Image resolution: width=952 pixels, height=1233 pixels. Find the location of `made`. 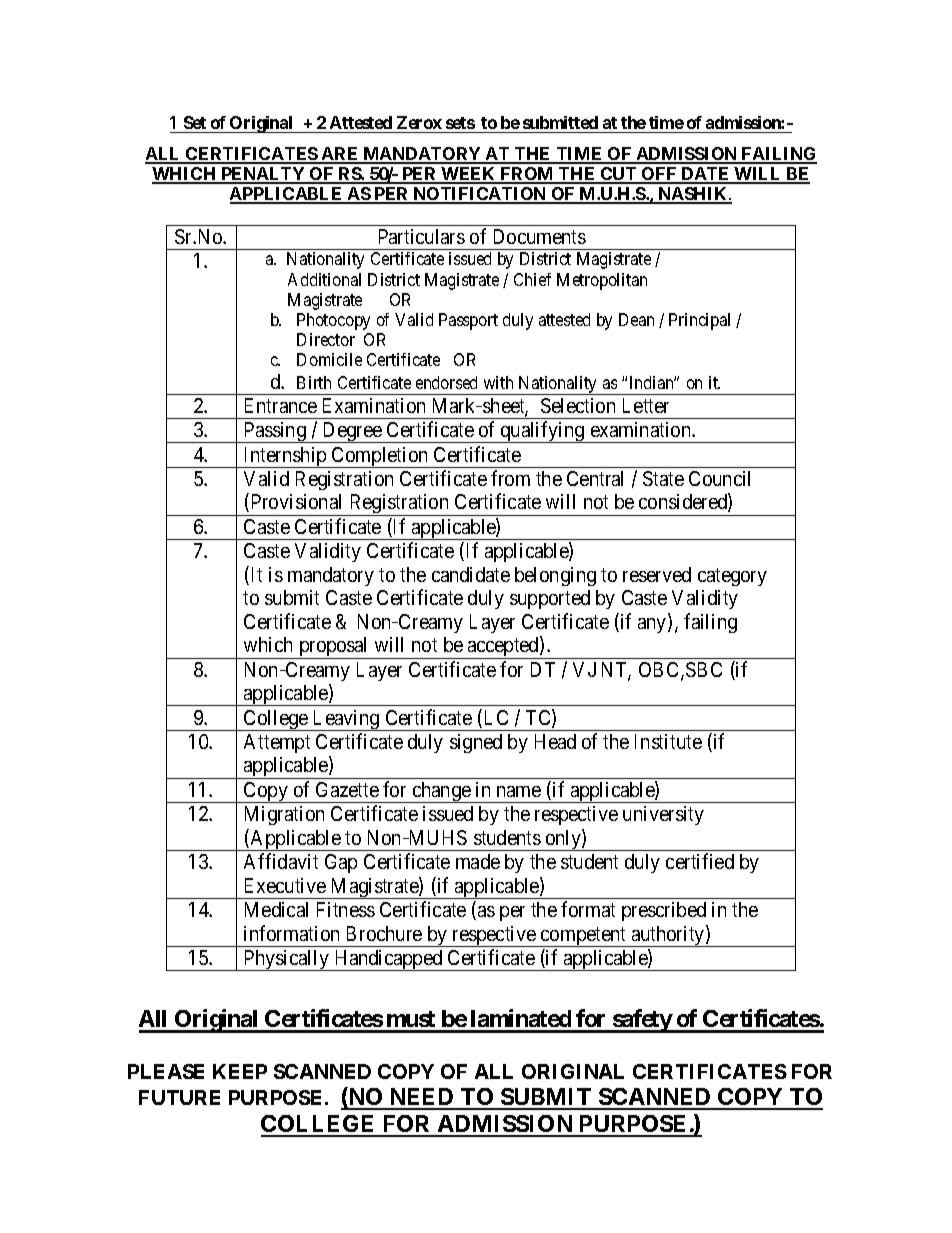

made is located at coordinates (478, 861).
